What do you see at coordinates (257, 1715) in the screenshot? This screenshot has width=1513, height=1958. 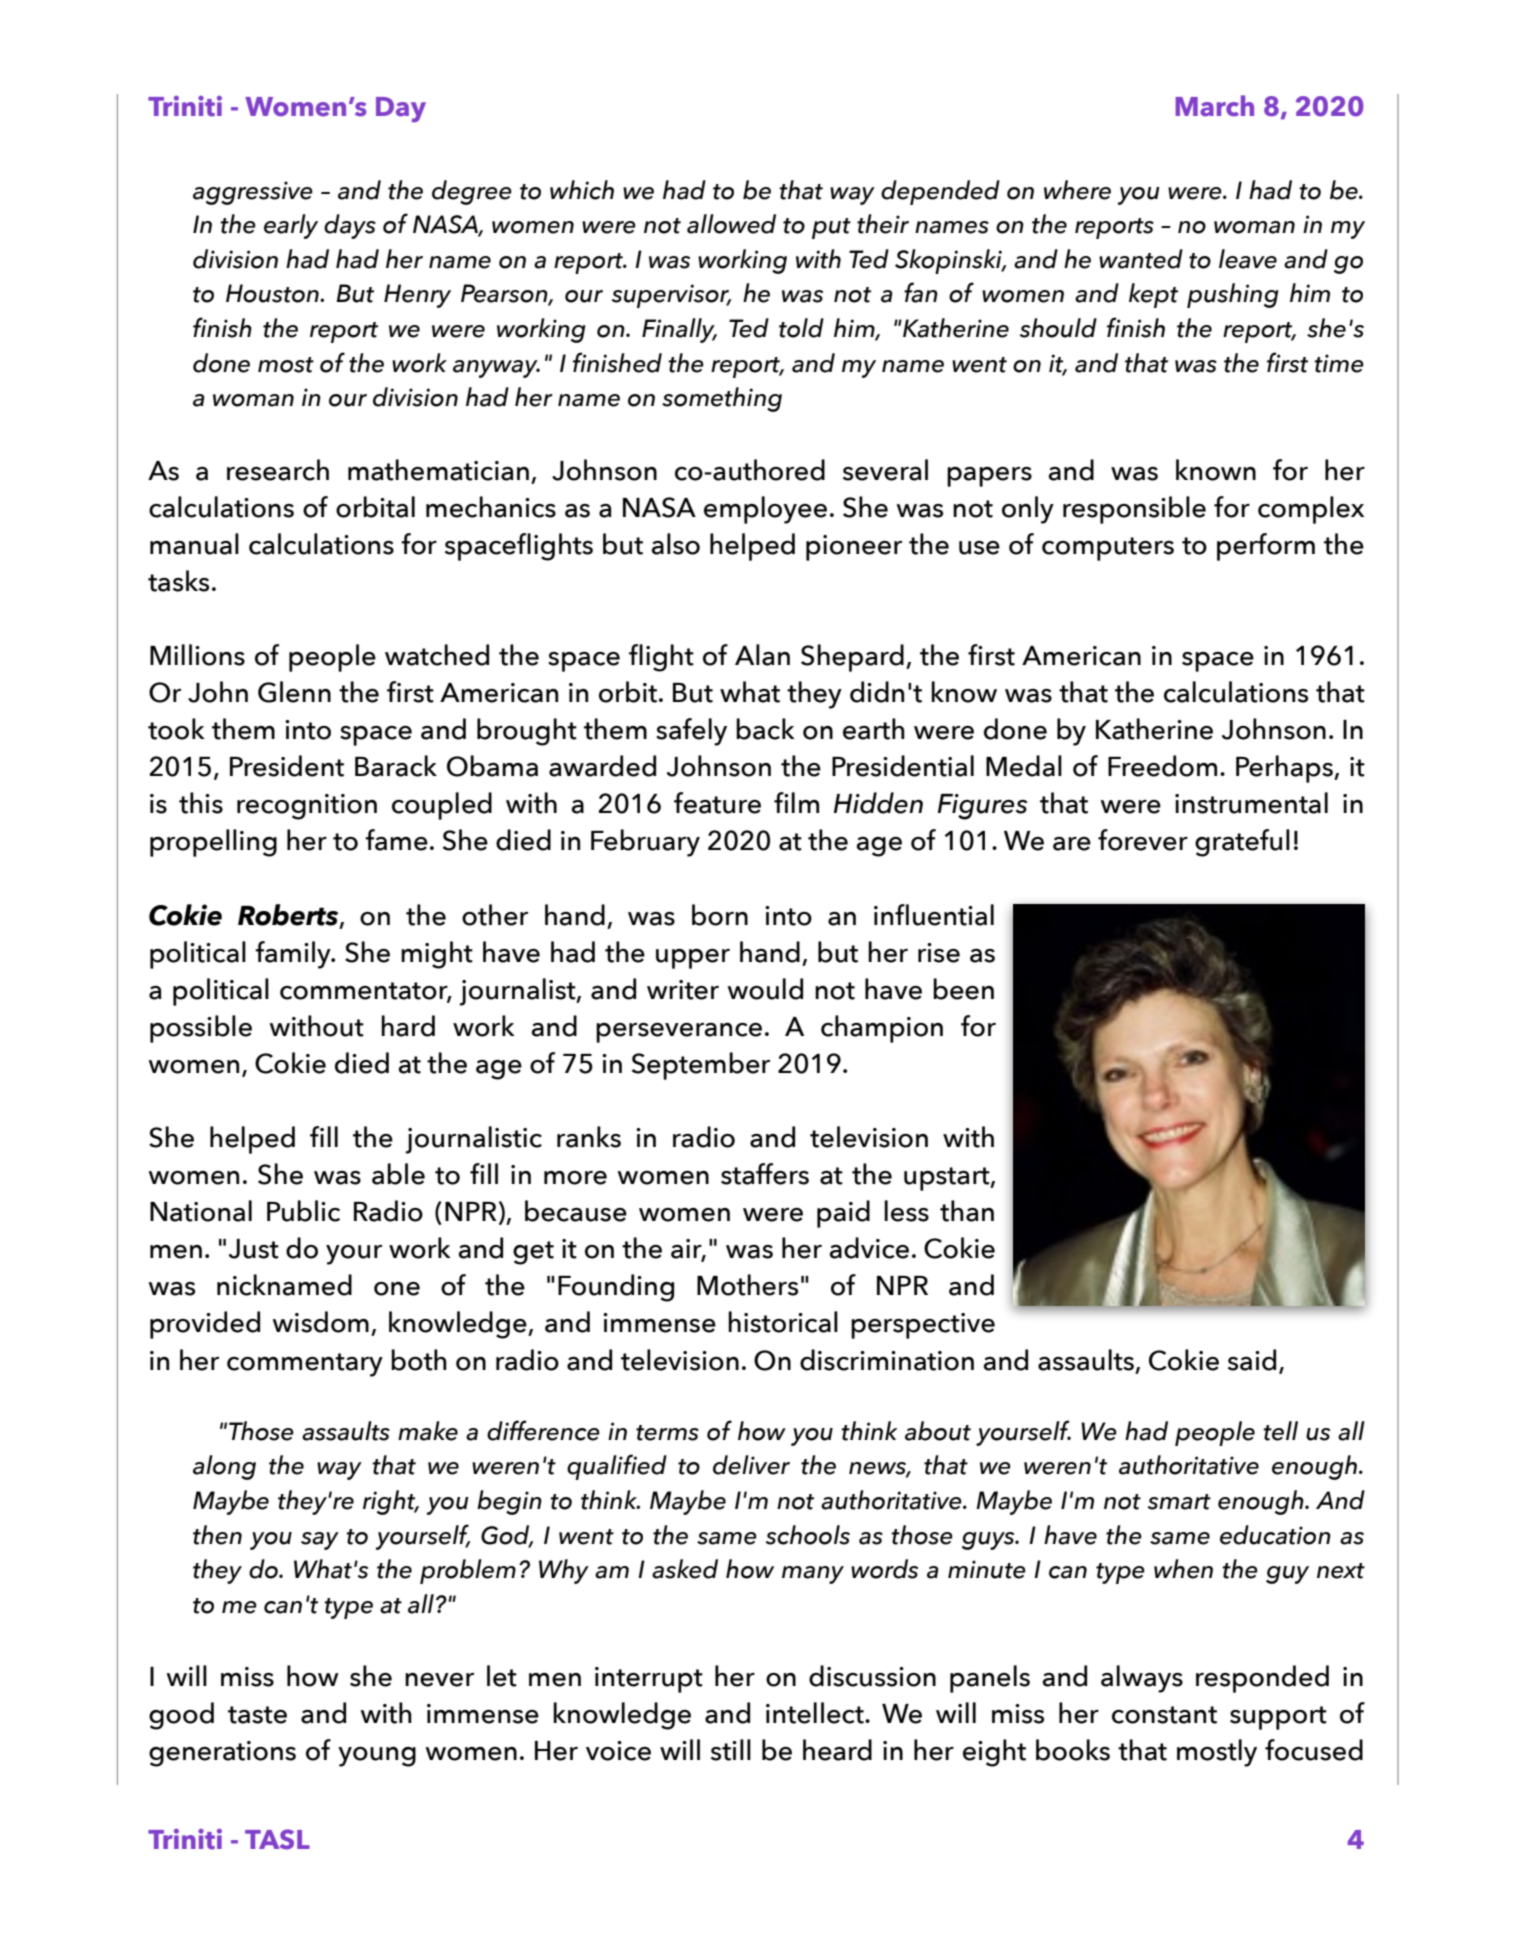 I see `taste` at bounding box center [257, 1715].
